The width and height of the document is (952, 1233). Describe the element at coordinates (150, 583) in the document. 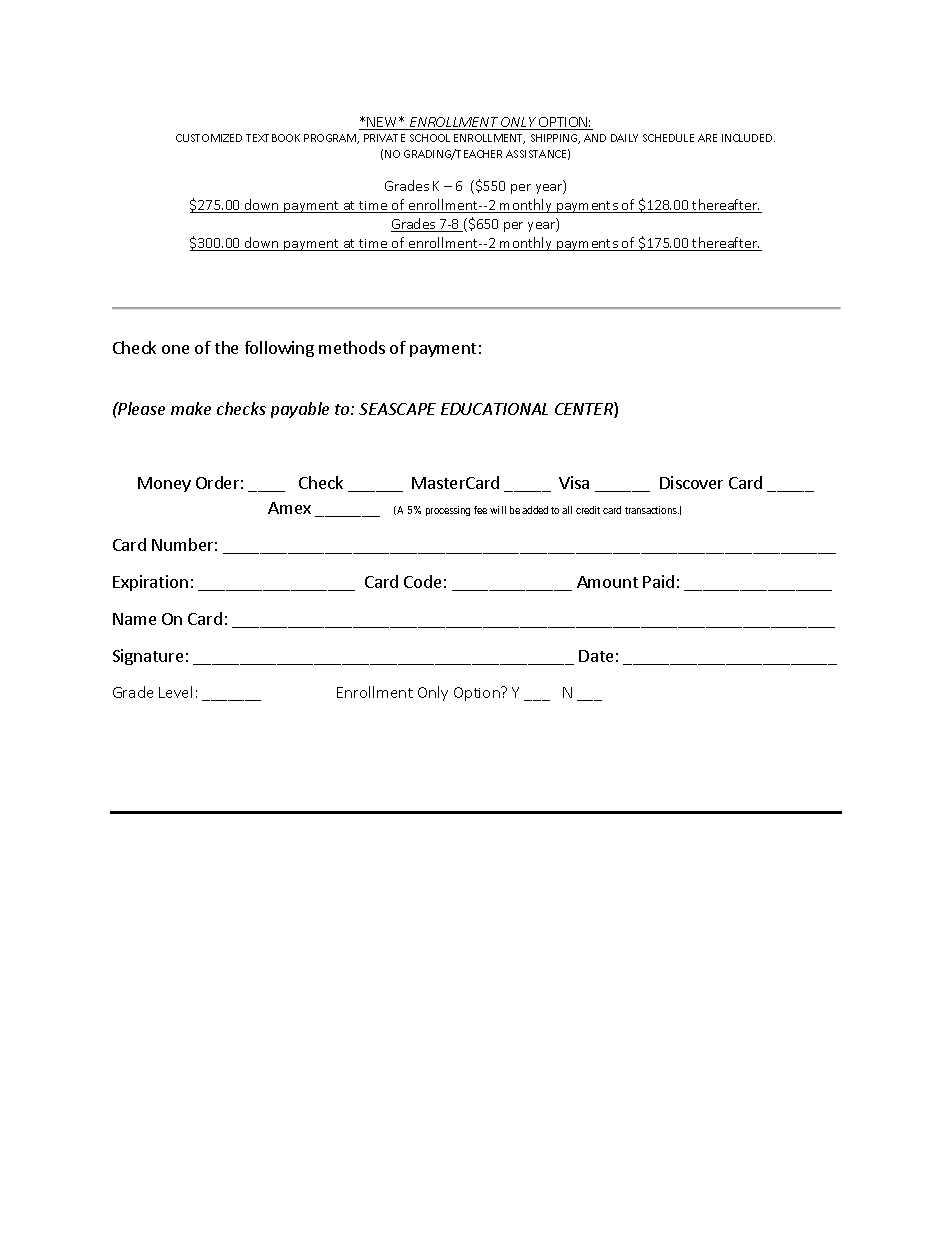

I see `Expiration` at that location.
